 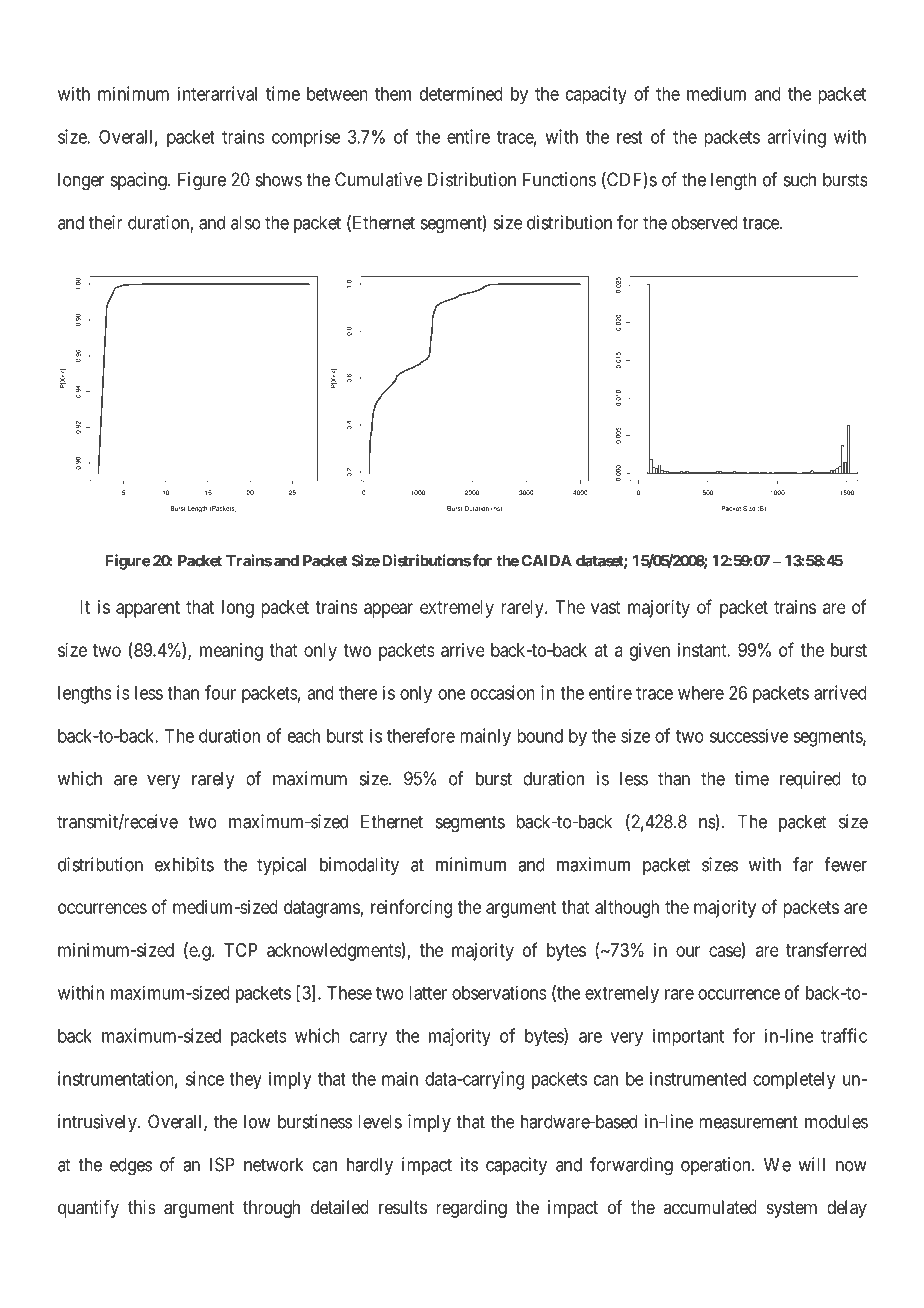 I want to click on arriving, so click(x=796, y=138).
